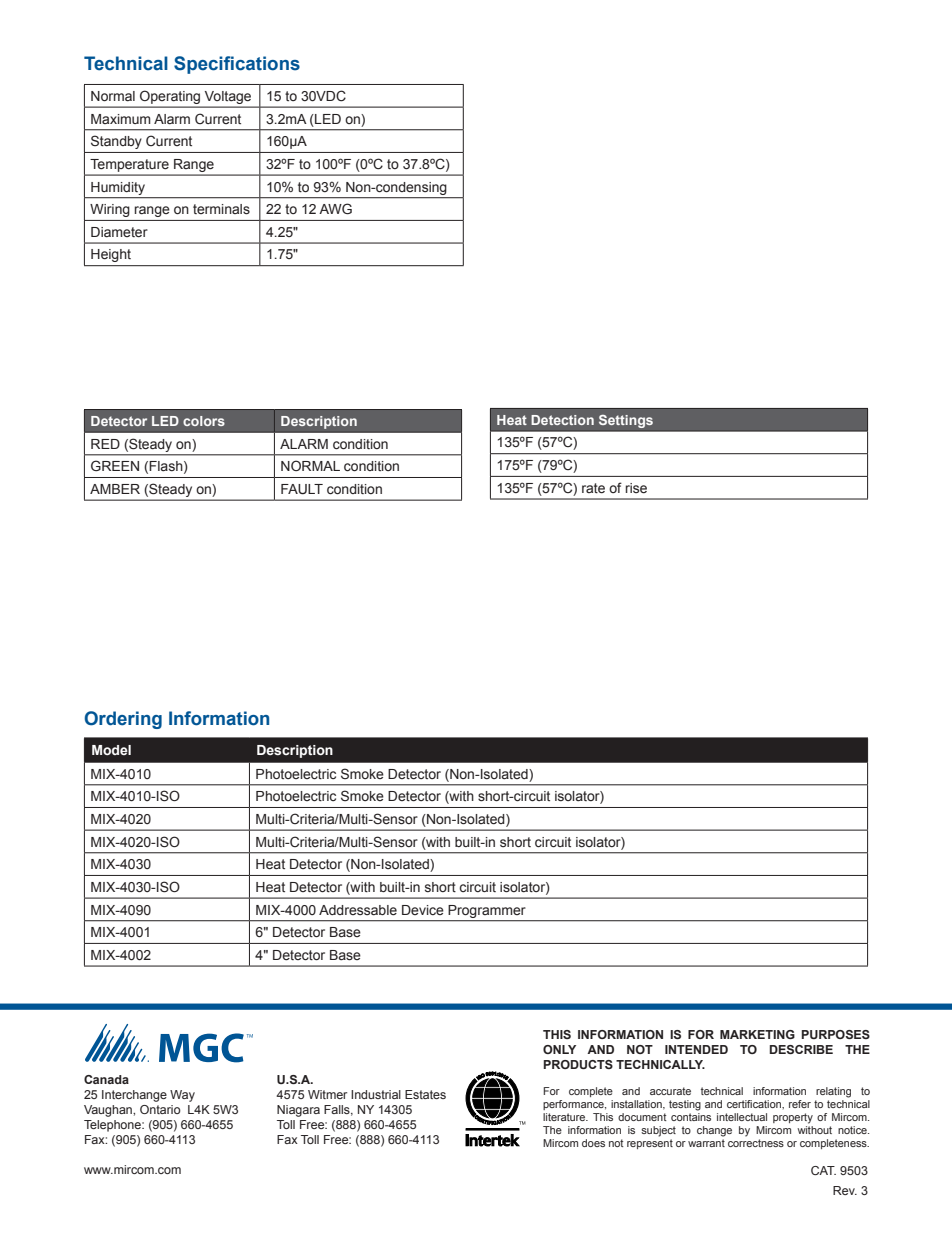 The image size is (952, 1233). Describe the element at coordinates (302, 489) in the screenshot. I see `FAULT` at that location.
